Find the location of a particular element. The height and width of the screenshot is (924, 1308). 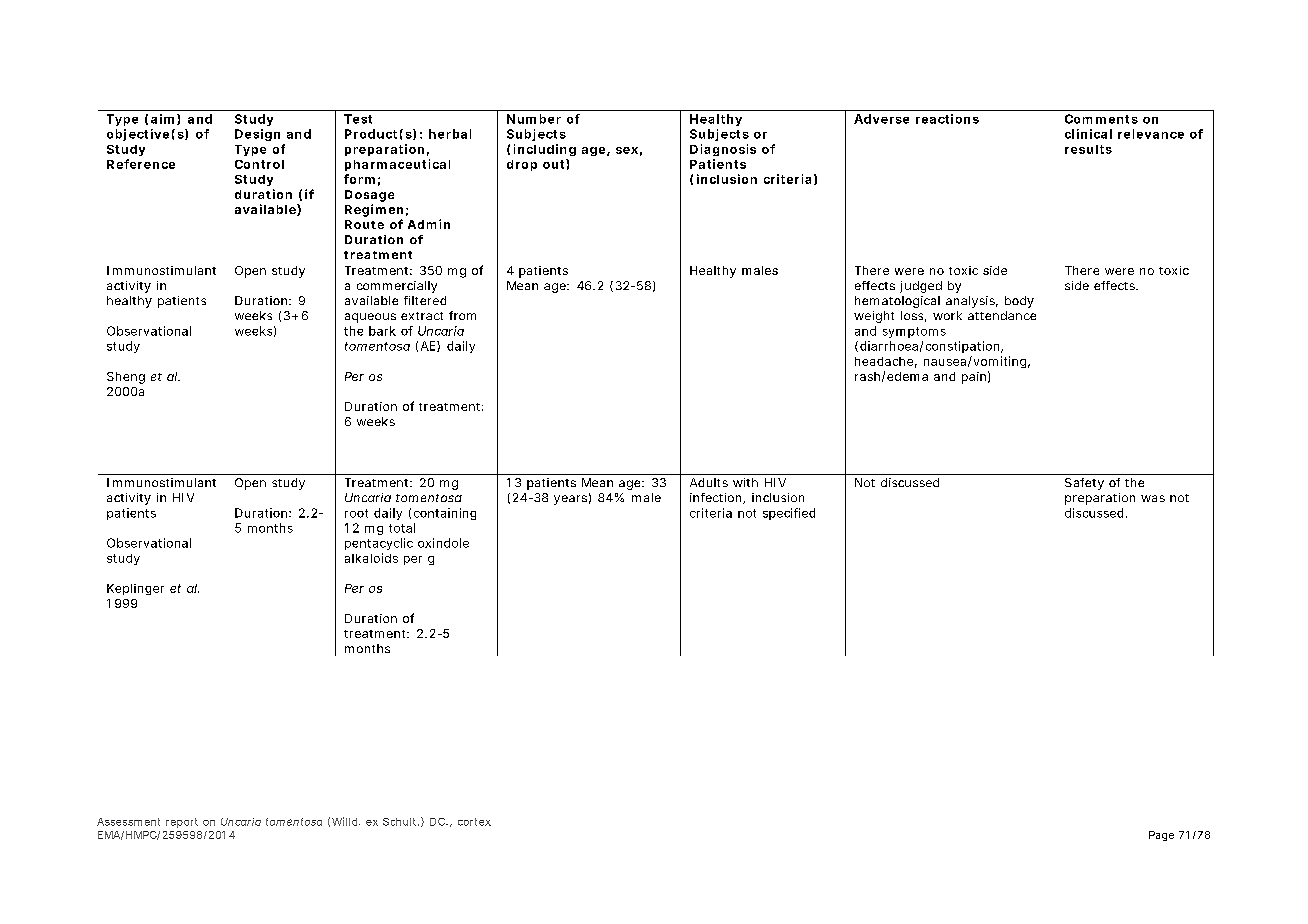

report is located at coordinates (182, 823).
